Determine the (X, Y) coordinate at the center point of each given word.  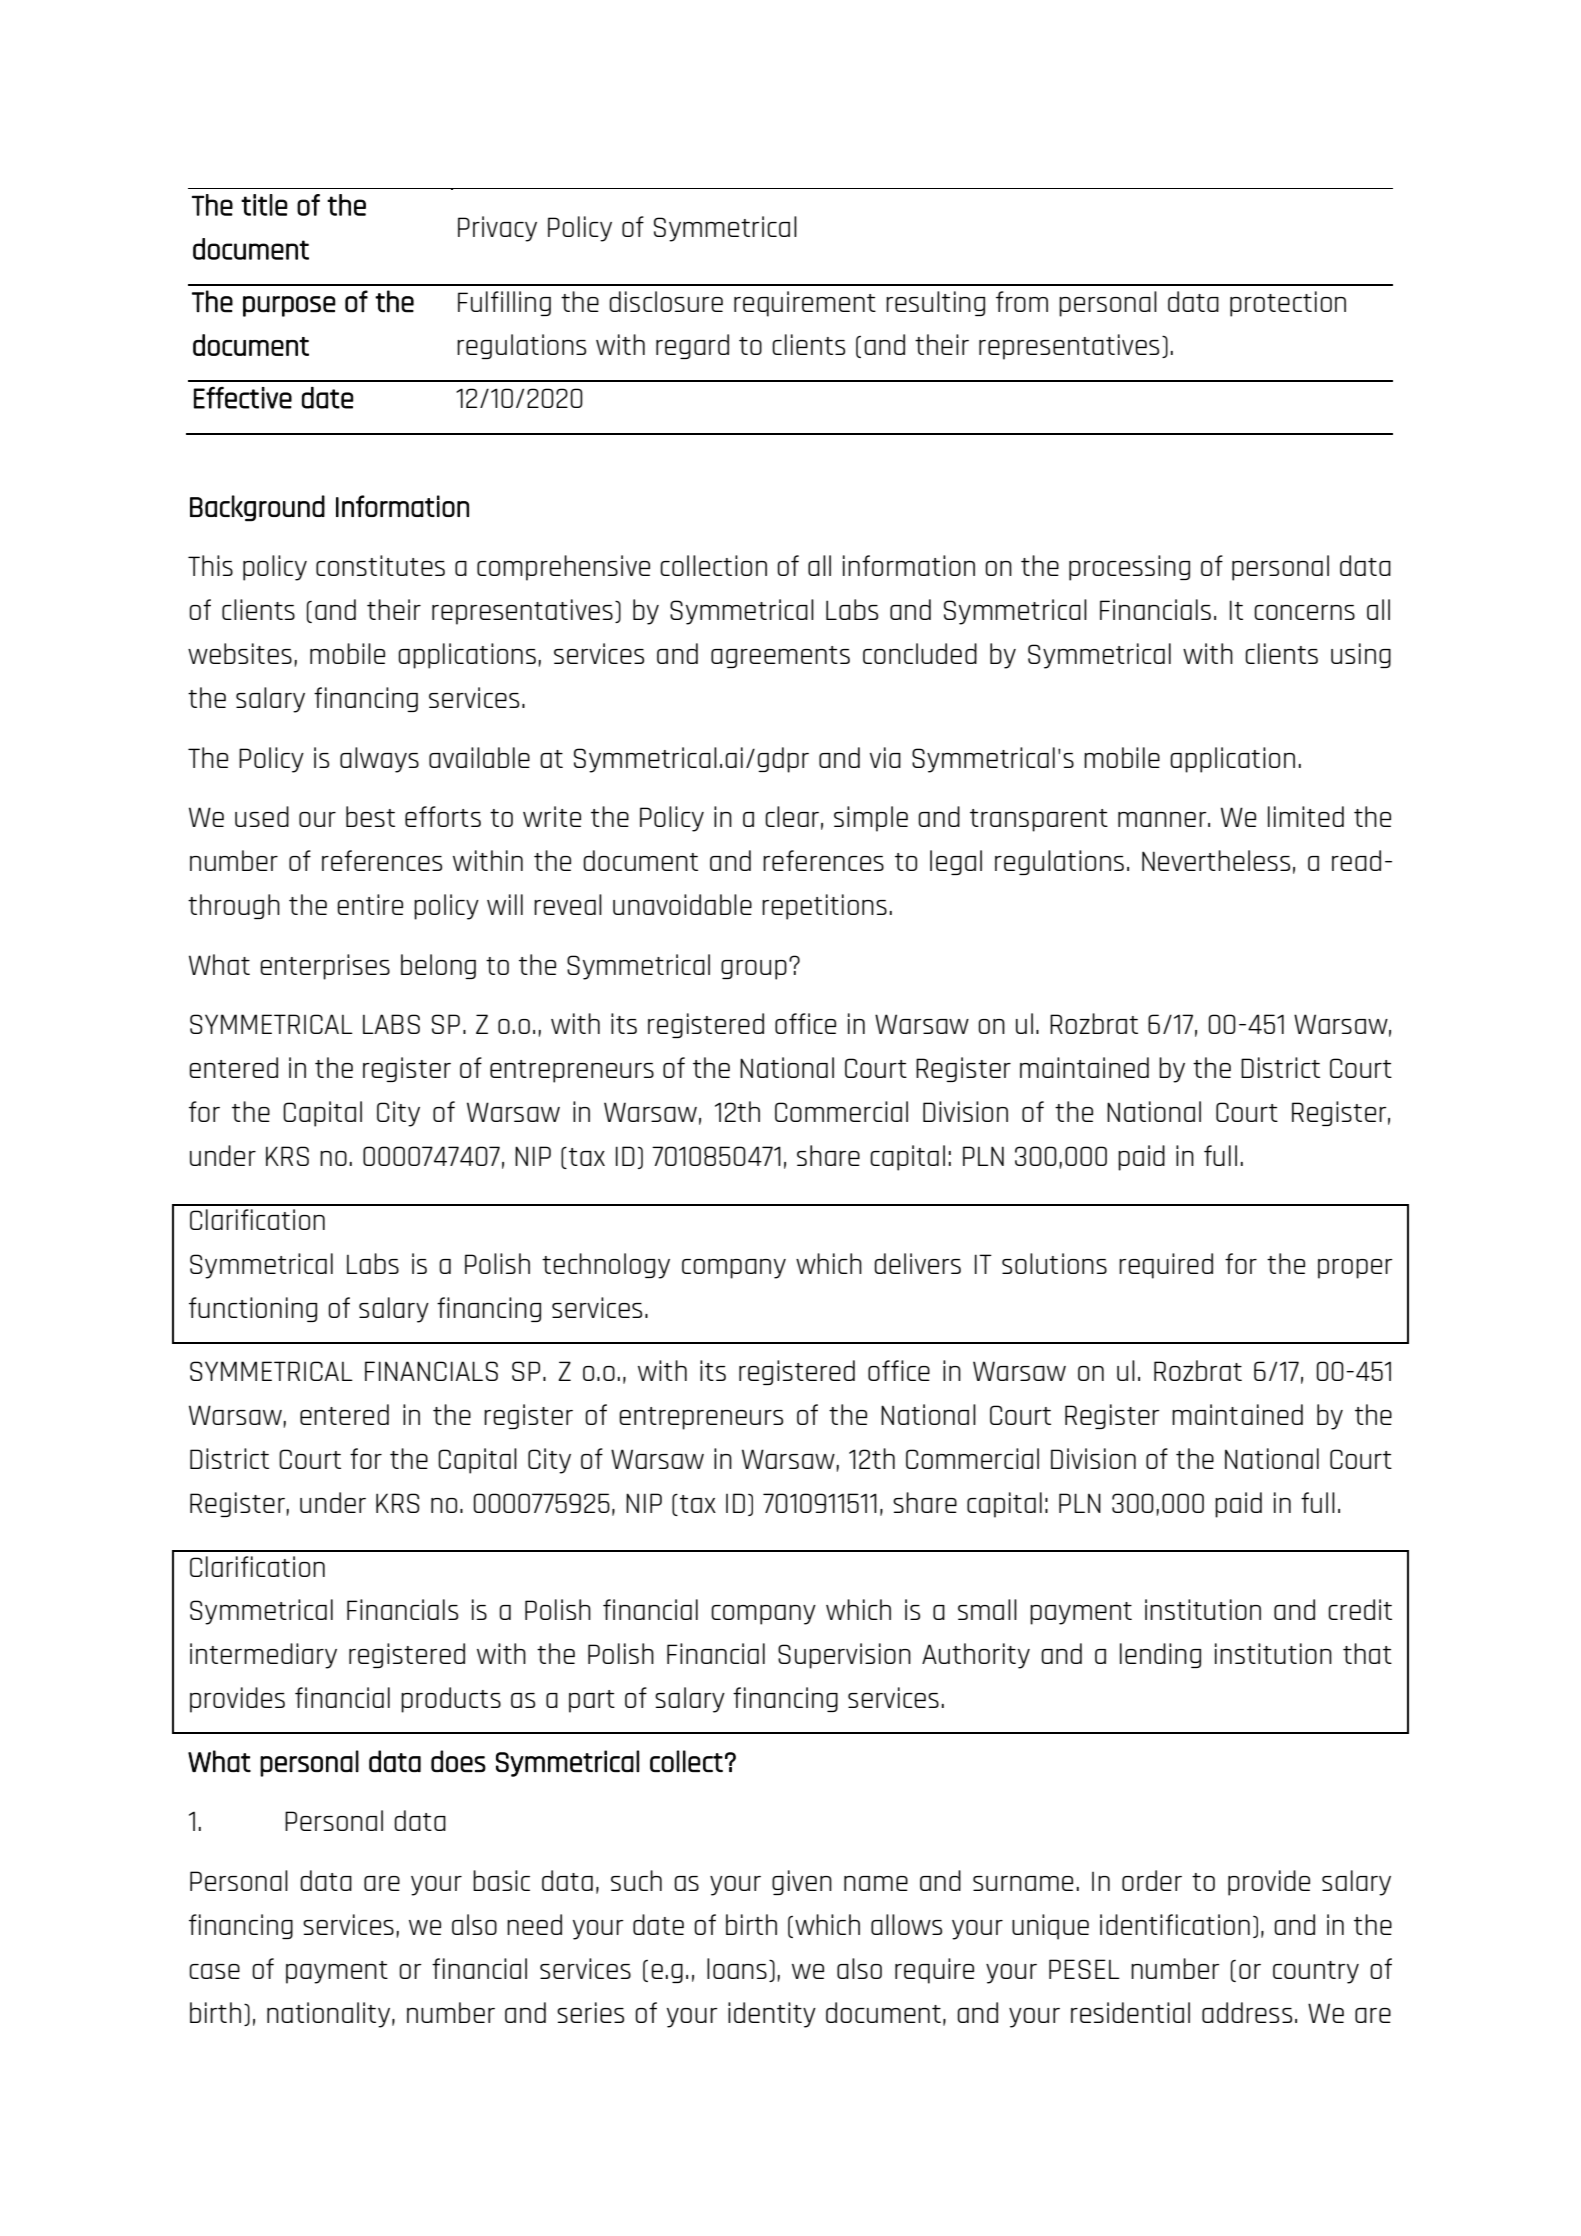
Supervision (844, 1656)
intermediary (263, 1656)
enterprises (325, 967)
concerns (1304, 612)
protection (1288, 304)
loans (737, 1968)
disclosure (666, 301)
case (214, 1971)
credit (1360, 1609)
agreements (780, 657)
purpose (289, 306)
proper (1355, 1269)
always (379, 760)
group (754, 970)
